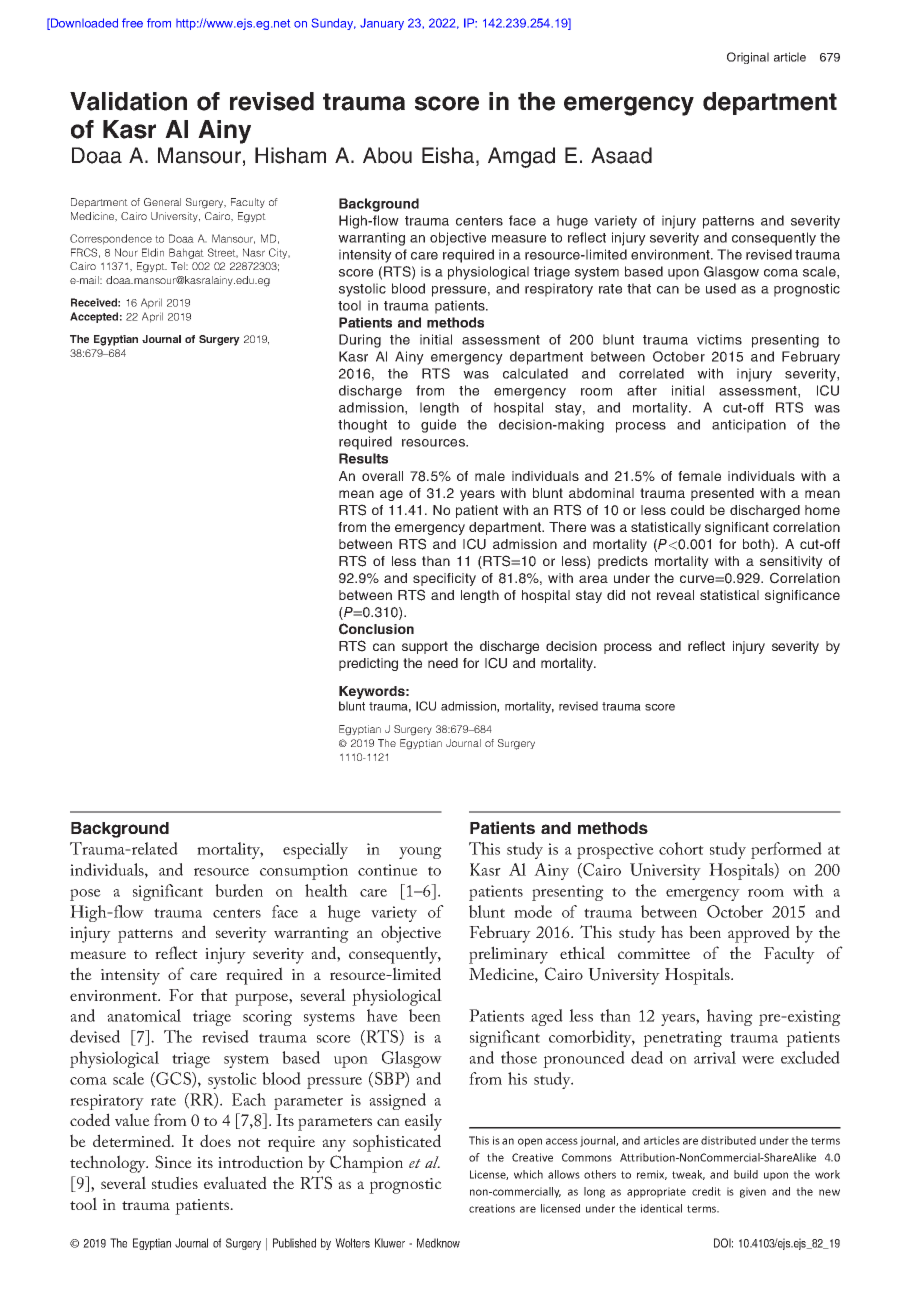  I want to click on preliminary, so click(508, 955).
